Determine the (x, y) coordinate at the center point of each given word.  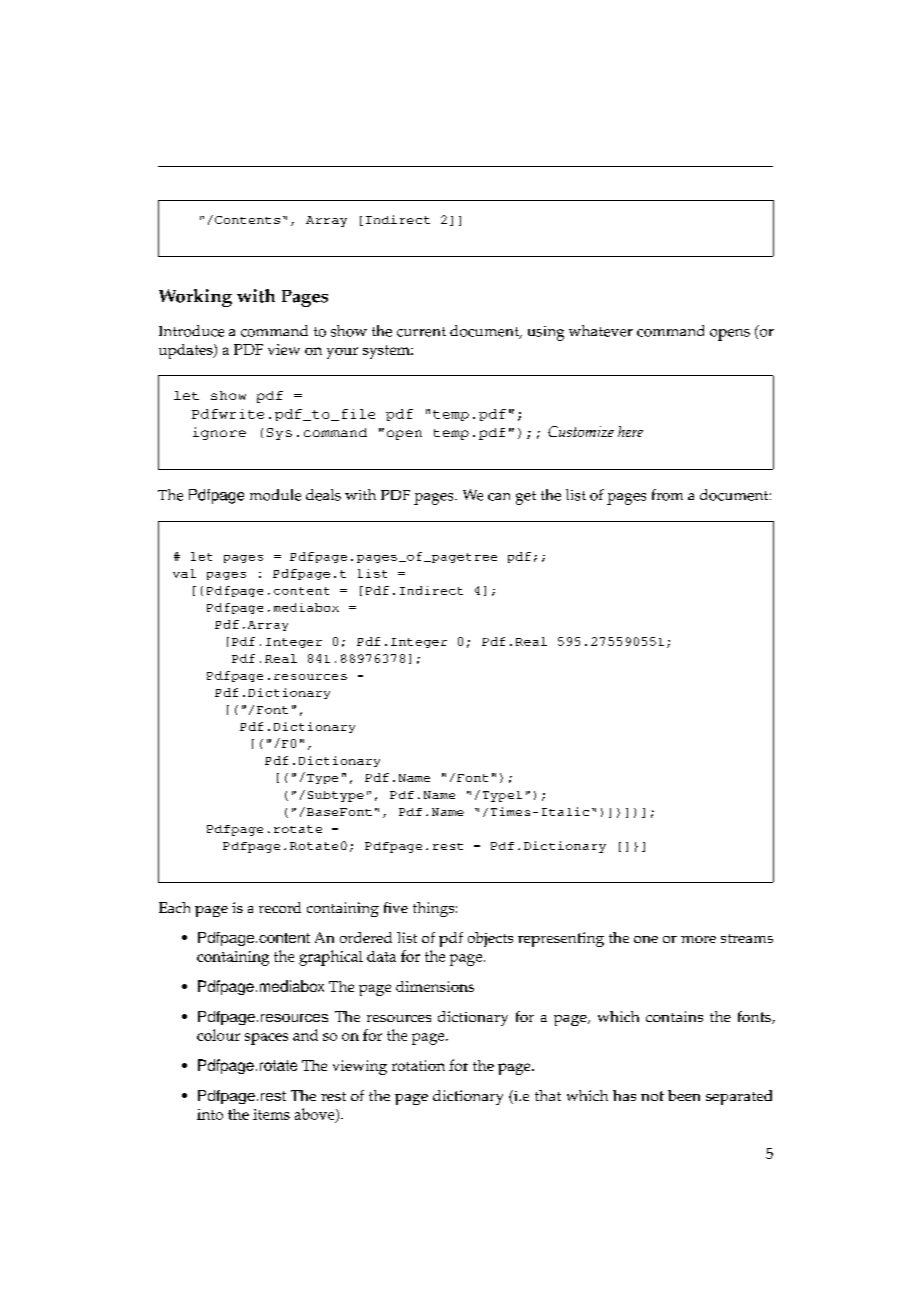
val (184, 573)
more (698, 939)
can (499, 497)
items (271, 1114)
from (667, 495)
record (280, 907)
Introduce (191, 331)
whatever (601, 331)
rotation (418, 1065)
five (396, 907)
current (421, 332)
